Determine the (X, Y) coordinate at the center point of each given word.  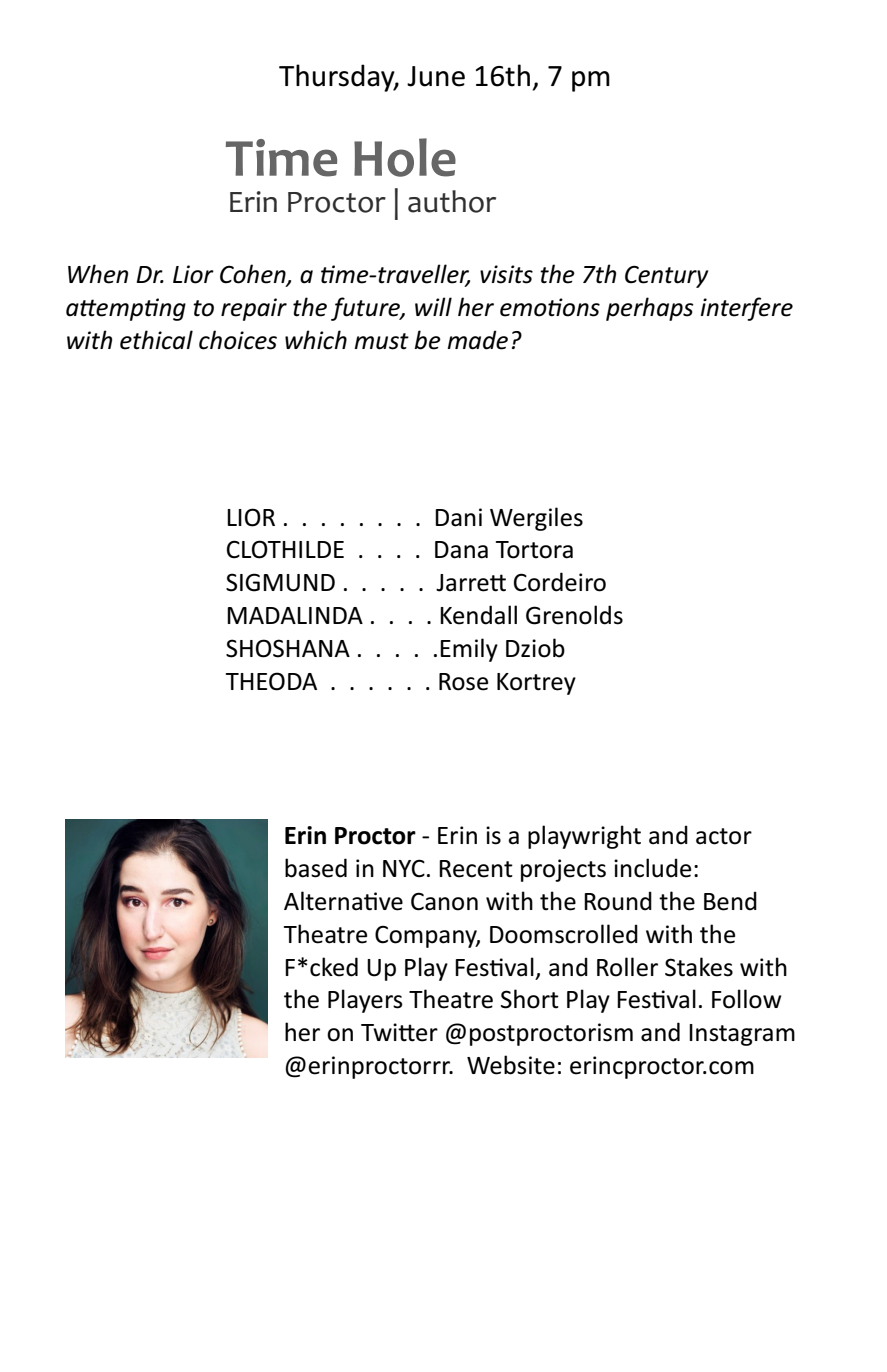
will (433, 306)
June (436, 76)
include (652, 868)
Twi (380, 1032)
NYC (404, 868)
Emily (469, 650)
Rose (463, 682)
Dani (458, 517)
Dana (461, 550)
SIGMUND (280, 582)
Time (281, 158)
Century (666, 276)
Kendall (478, 615)
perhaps (650, 309)
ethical (156, 340)
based (316, 868)
